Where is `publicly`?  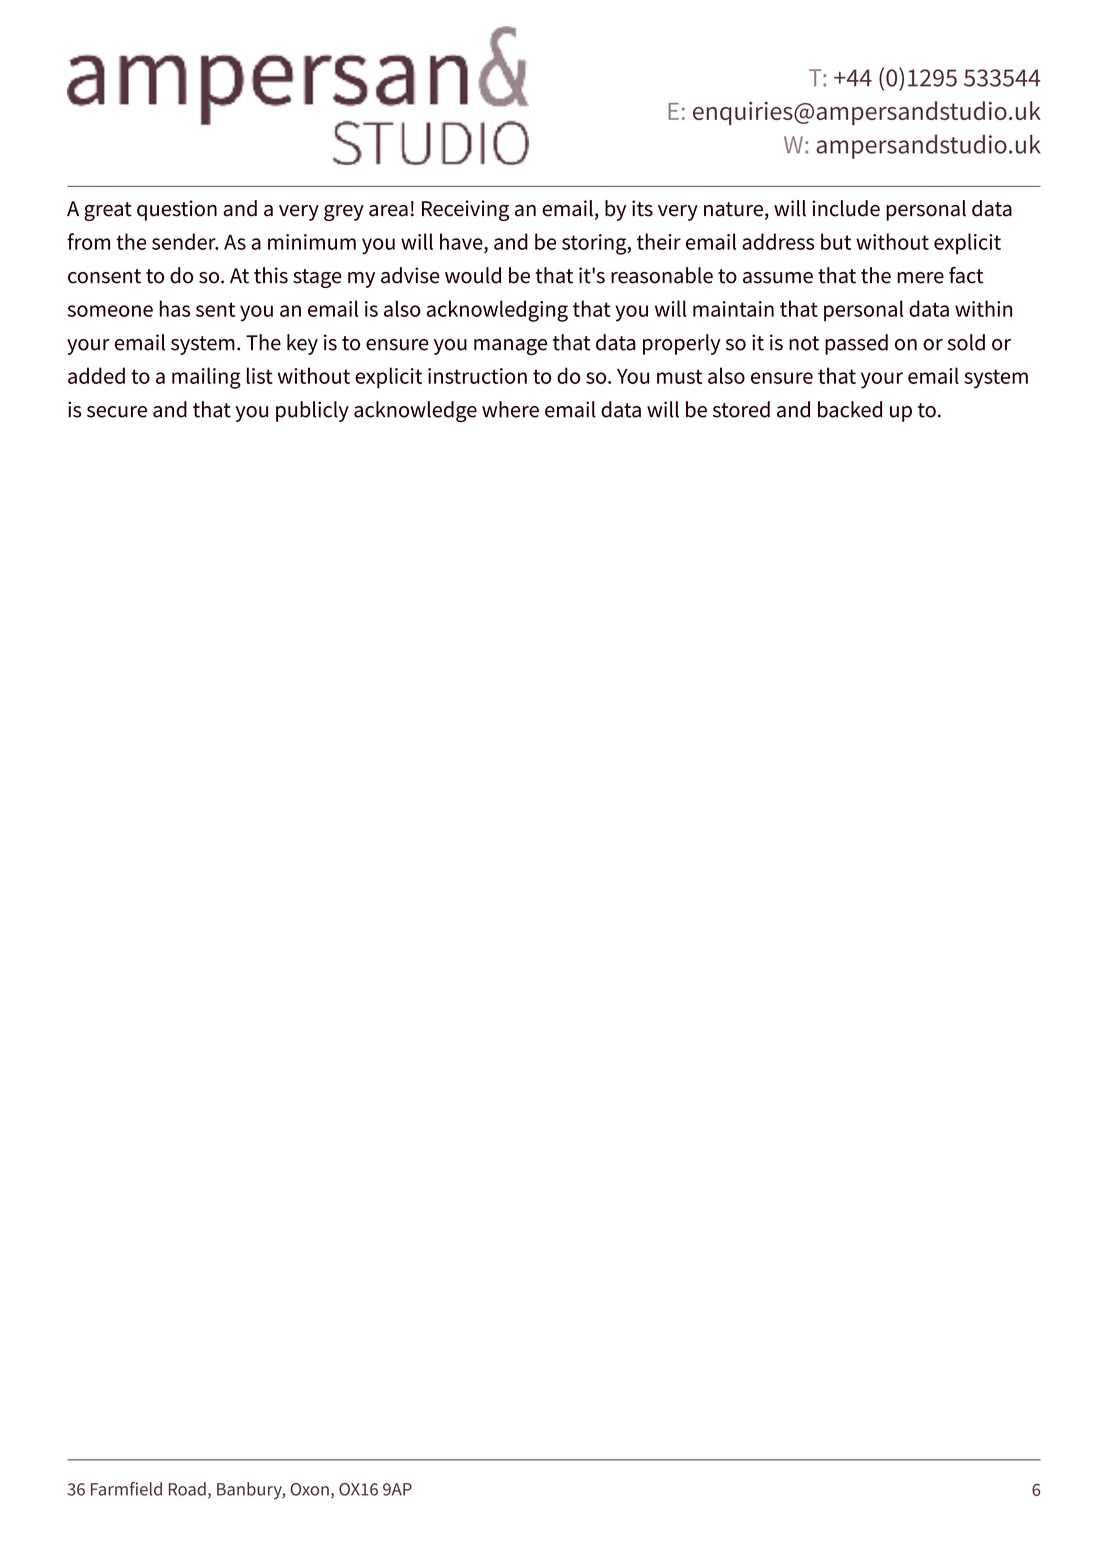 publicly is located at coordinates (312, 411).
